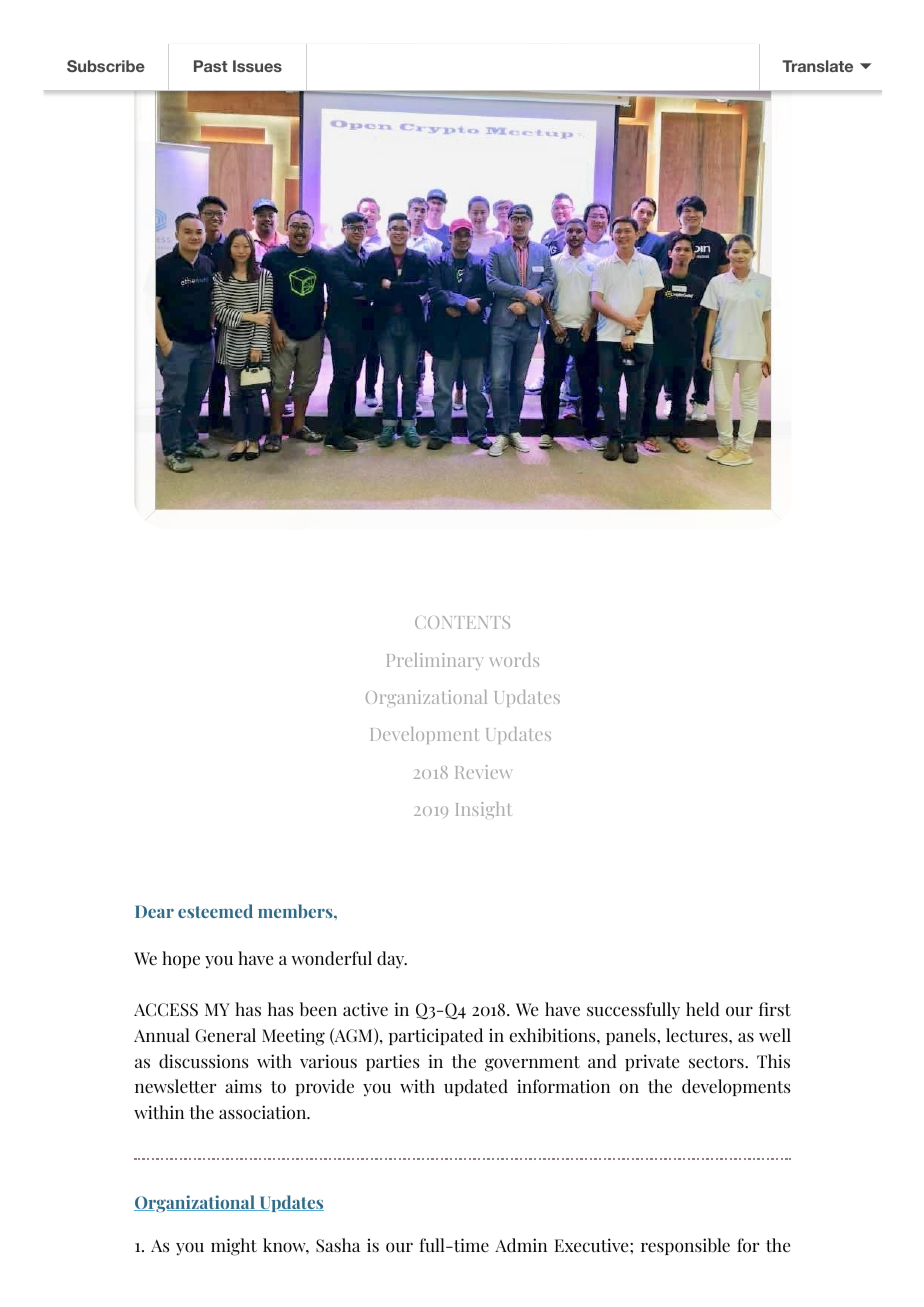 This screenshot has height=1307, width=924. What do you see at coordinates (483, 772) in the screenshot?
I see `Review` at bounding box center [483, 772].
